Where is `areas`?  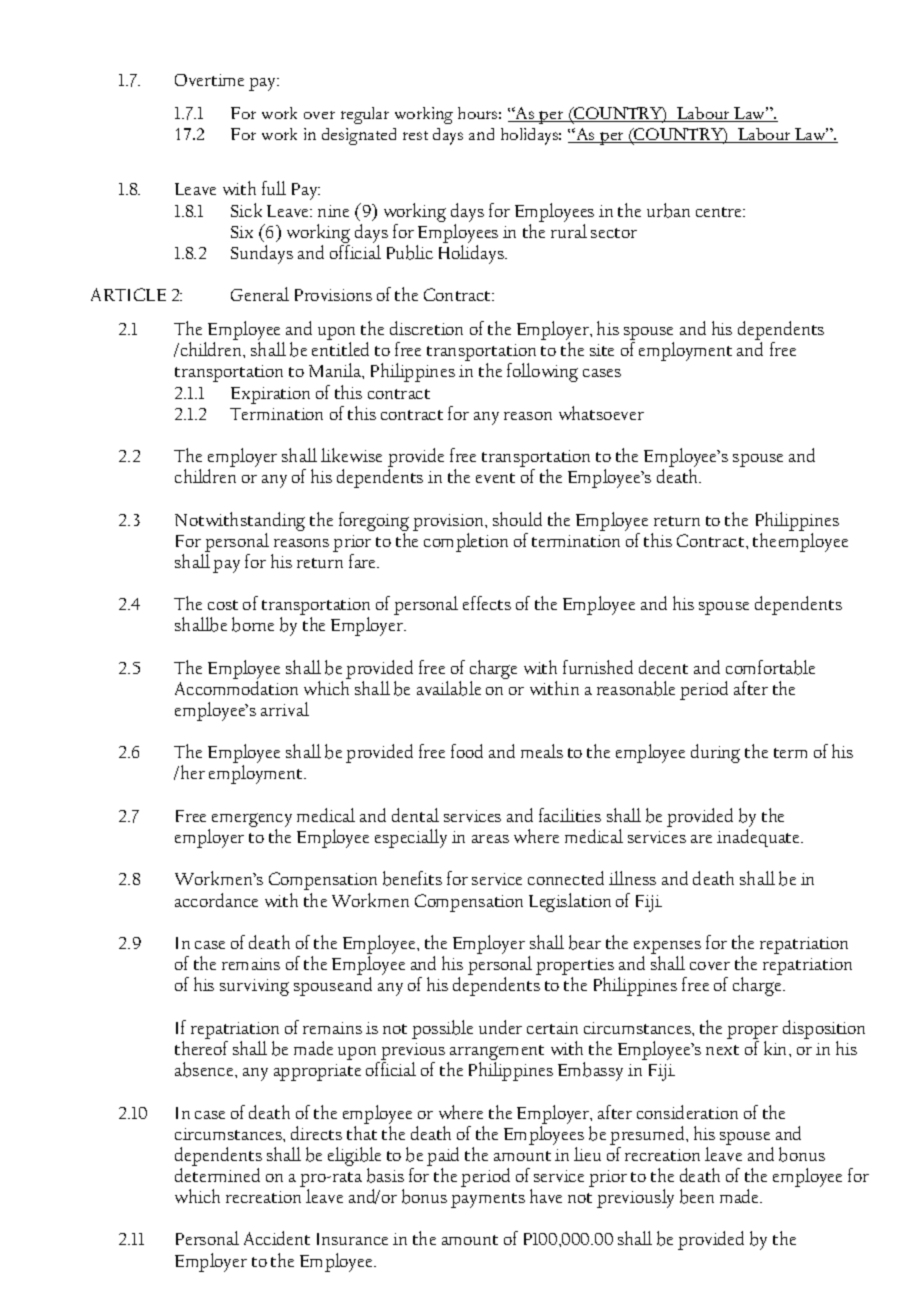
areas is located at coordinates (490, 839).
